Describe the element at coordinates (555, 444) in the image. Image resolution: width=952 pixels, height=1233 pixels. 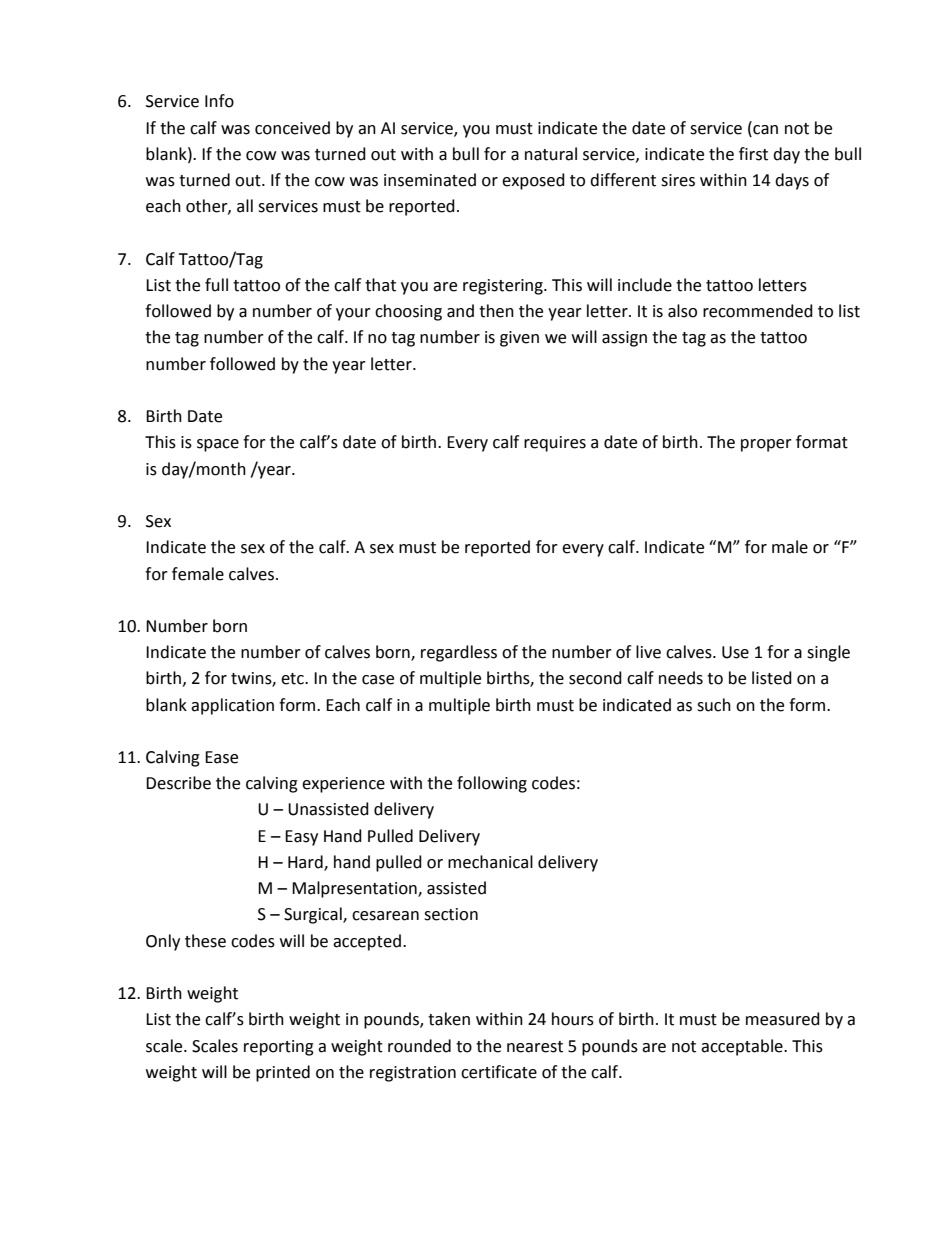
I see `requires` at that location.
